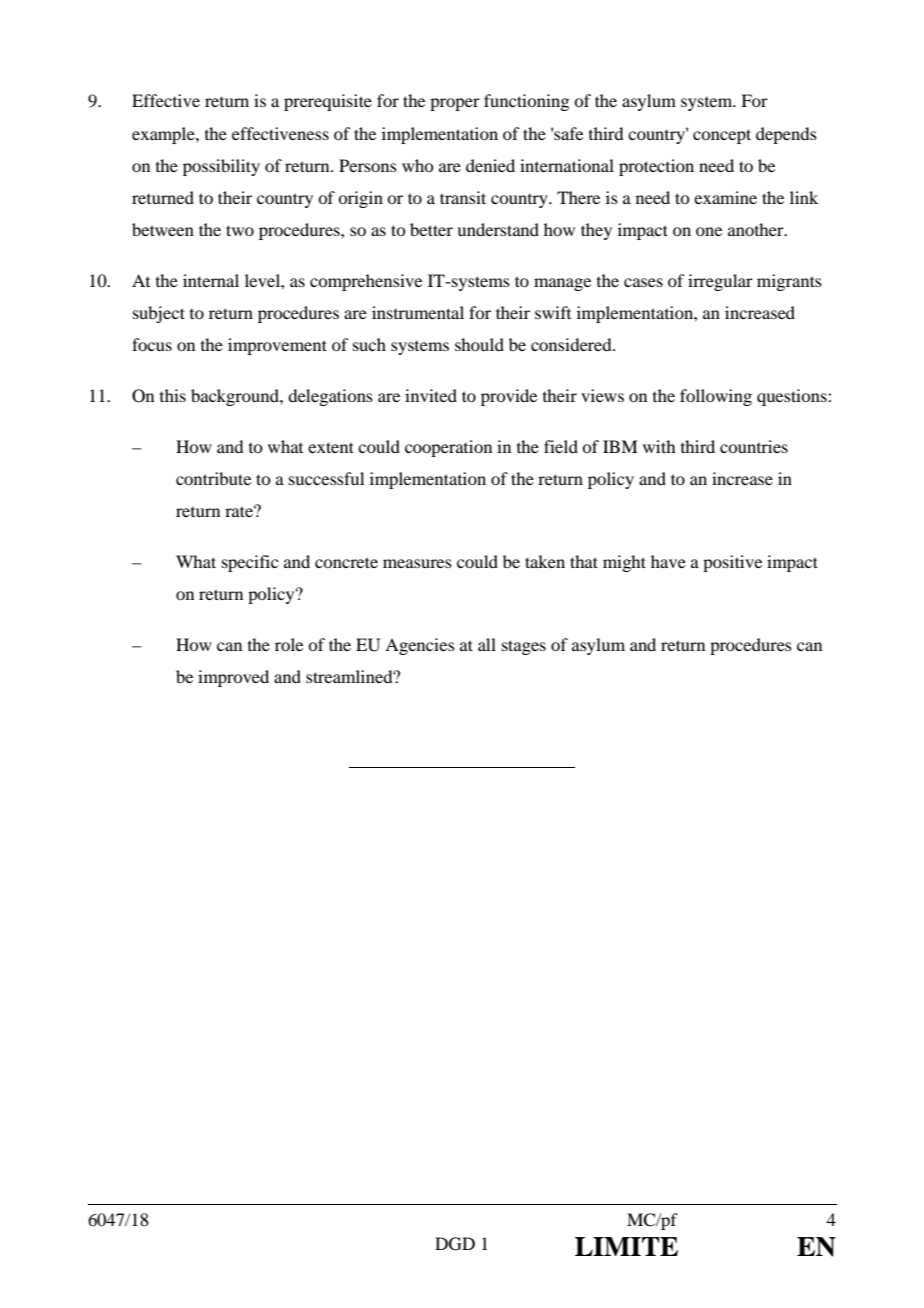 The width and height of the screenshot is (924, 1308). Describe the element at coordinates (732, 563) in the screenshot. I see `positive` at that location.
